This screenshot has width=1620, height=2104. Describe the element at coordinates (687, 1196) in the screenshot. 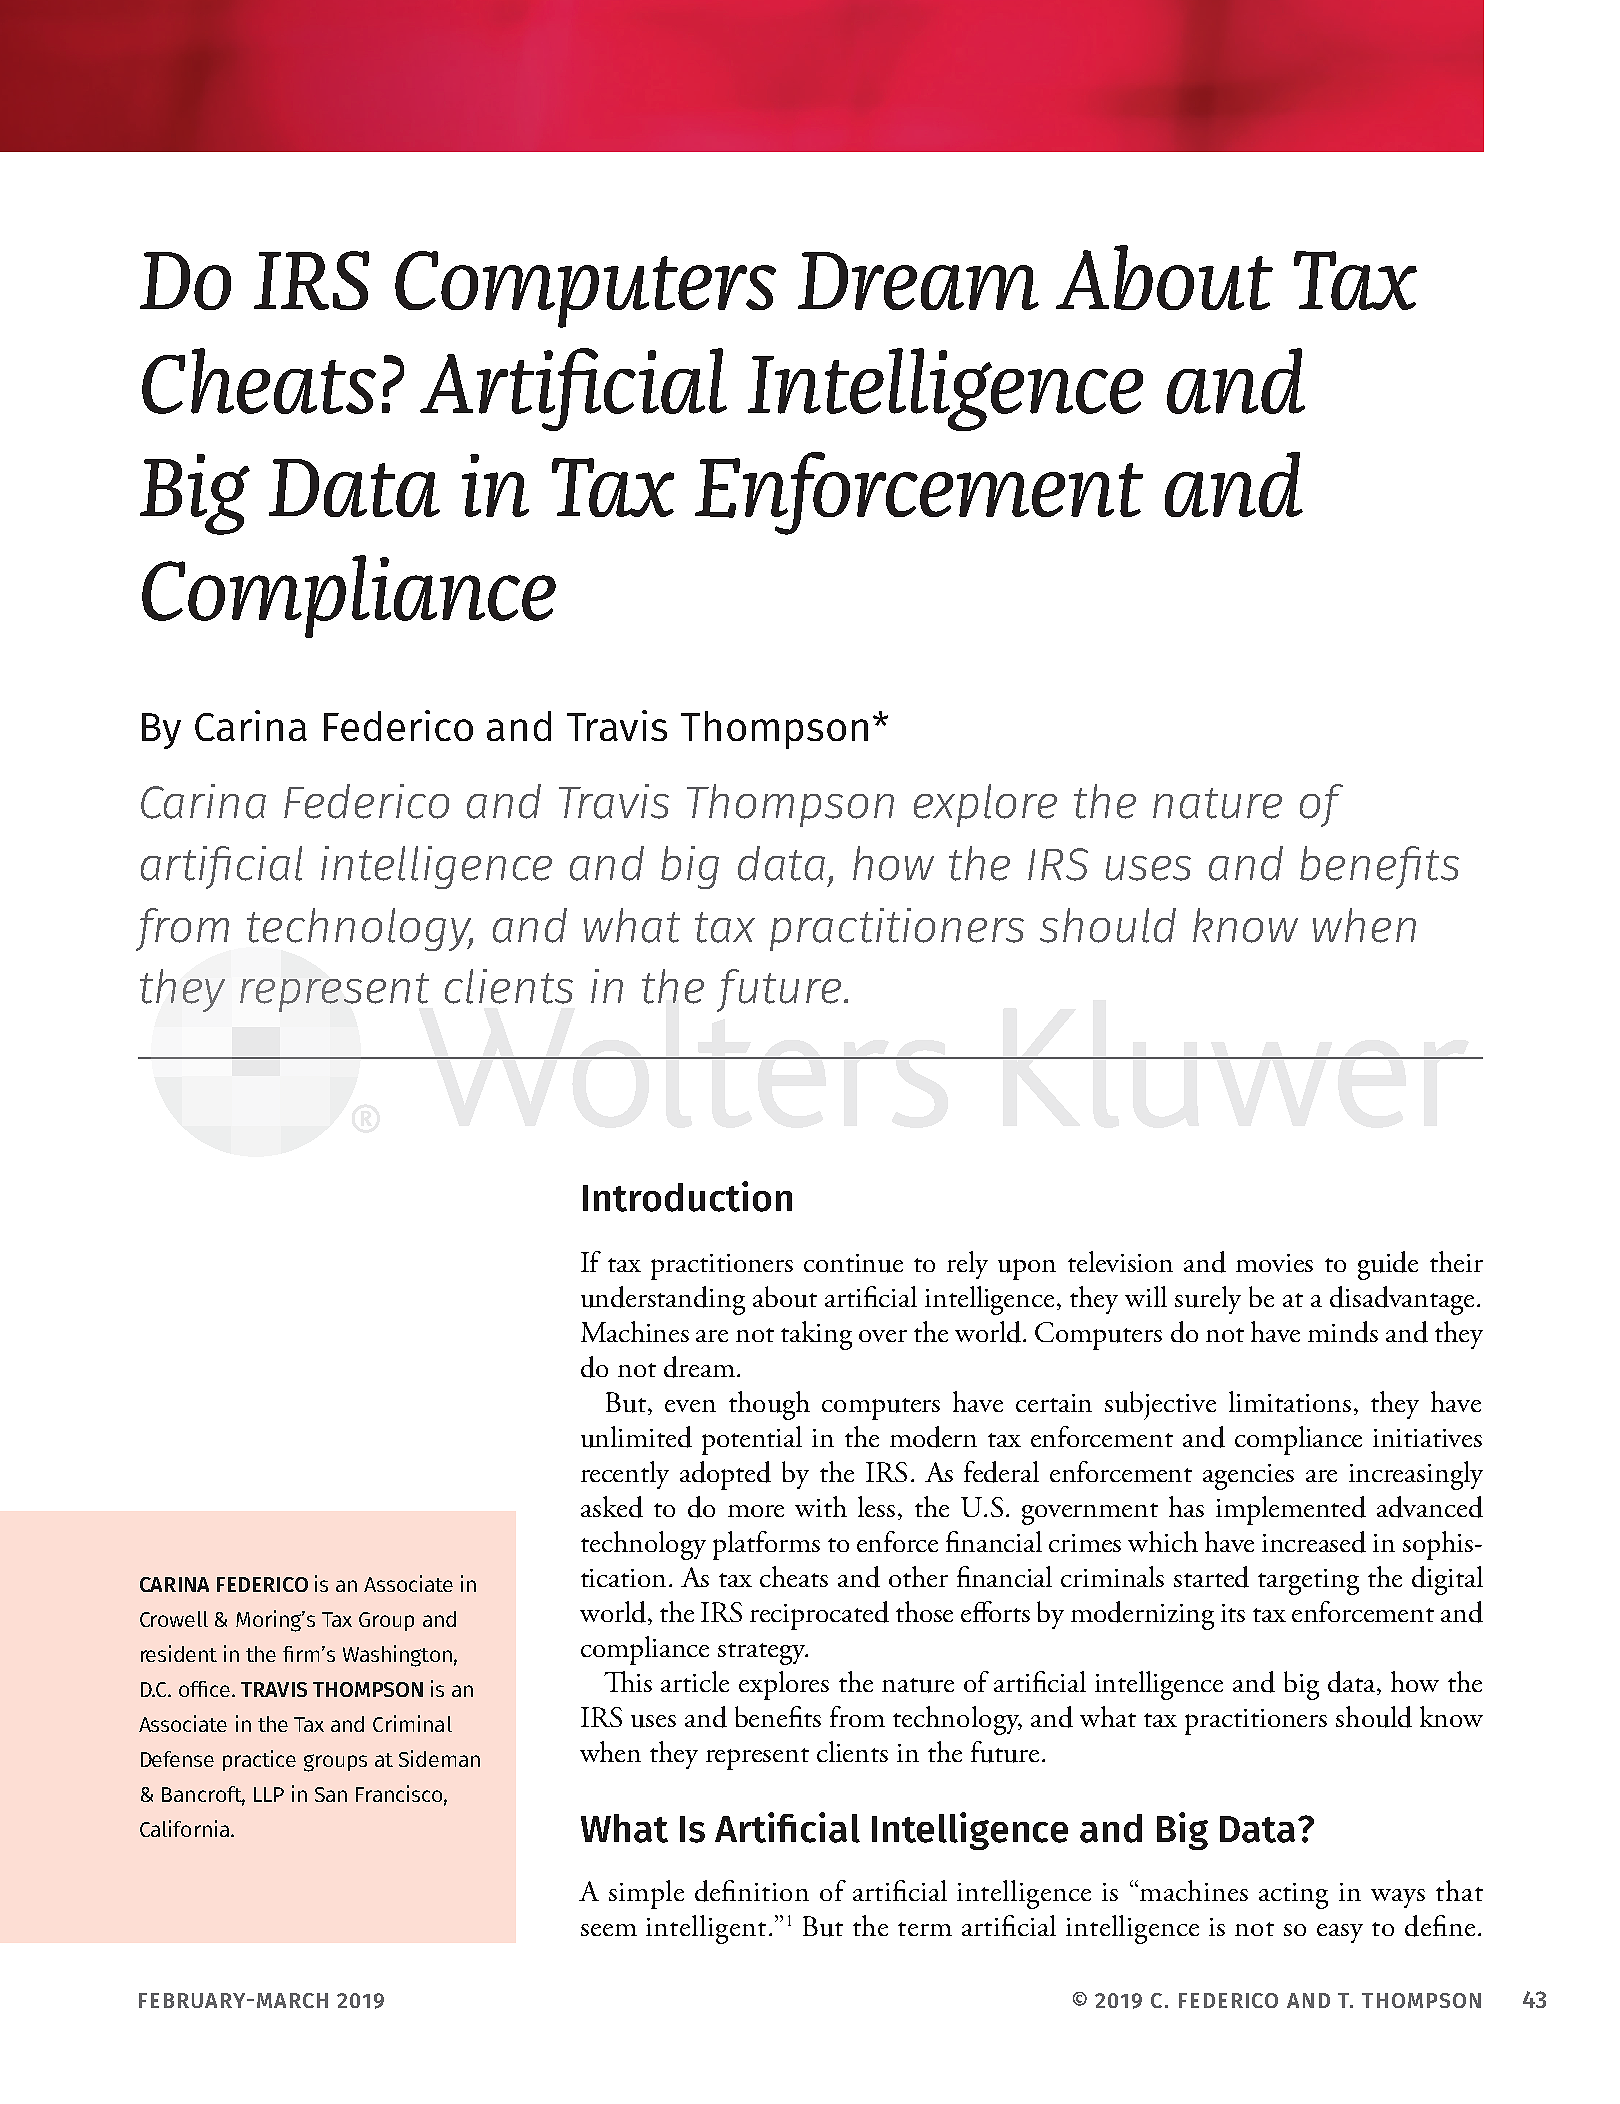

I see `Introduction` at that location.
